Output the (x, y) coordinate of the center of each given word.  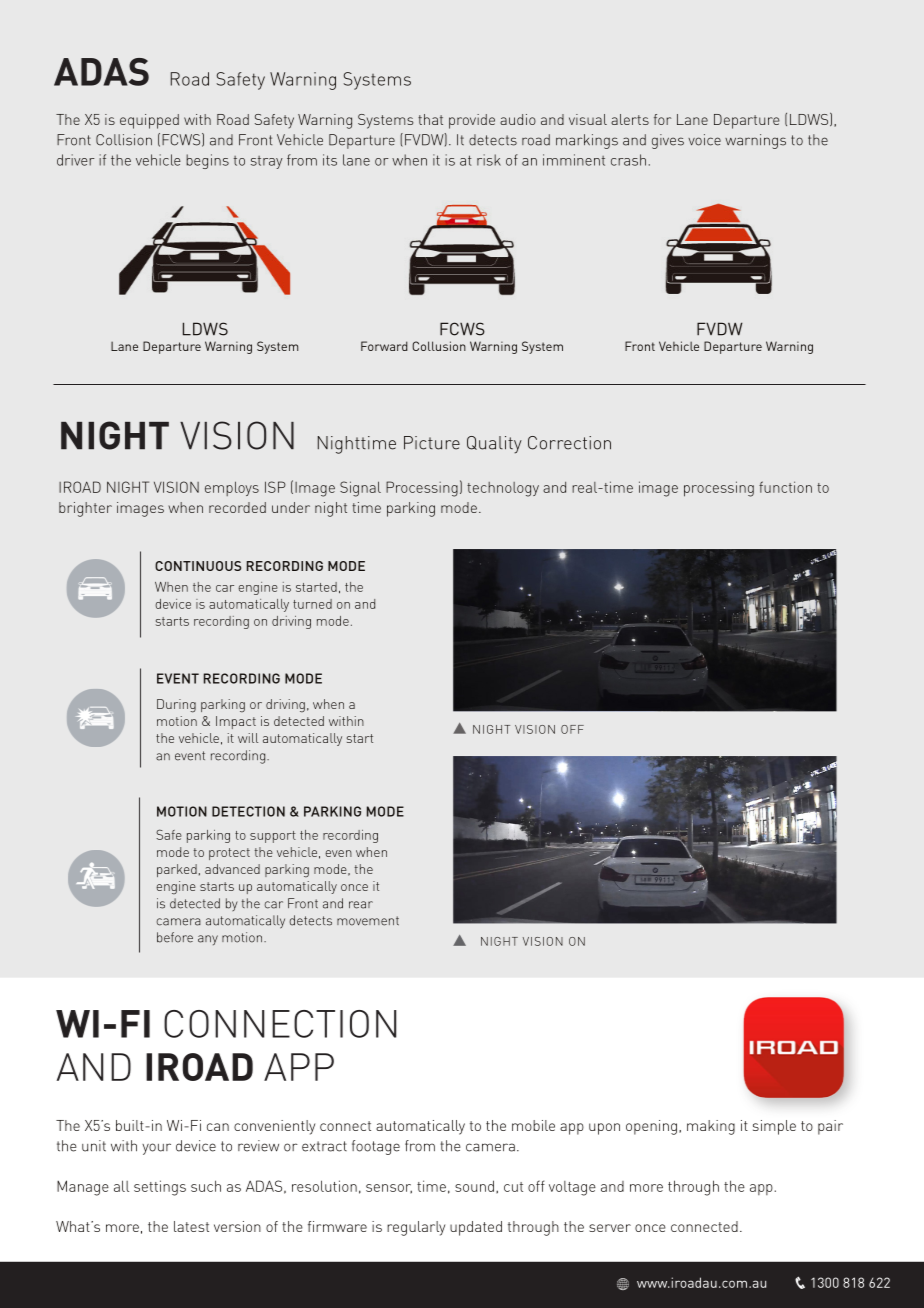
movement (368, 921)
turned (312, 604)
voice (704, 140)
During (176, 706)
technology (503, 489)
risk (489, 160)
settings (160, 1188)
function (785, 487)
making (711, 1127)
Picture (432, 443)
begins (207, 161)
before (175, 937)
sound (474, 1186)
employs (232, 488)
